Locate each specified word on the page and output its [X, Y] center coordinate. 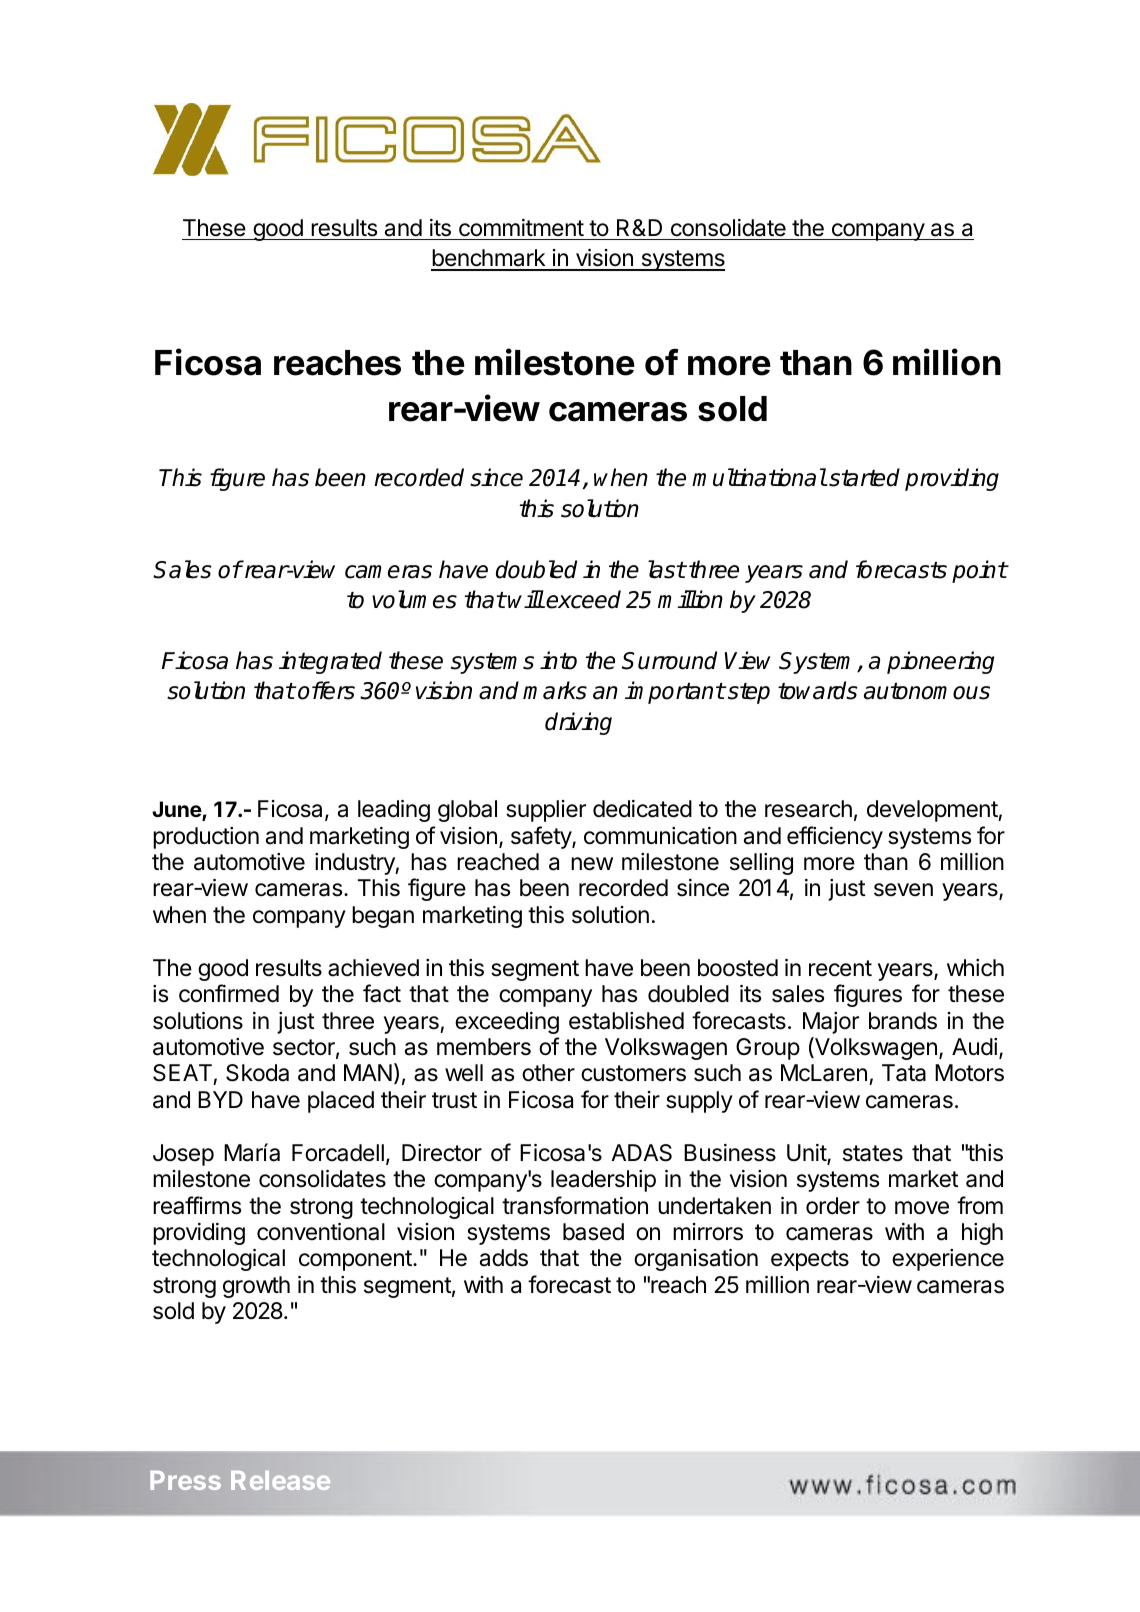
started [863, 477]
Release [280, 1480]
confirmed [229, 993]
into [558, 660]
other [548, 1073]
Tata [904, 1073]
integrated [330, 662]
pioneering [940, 662]
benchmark [489, 259]
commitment [521, 228]
